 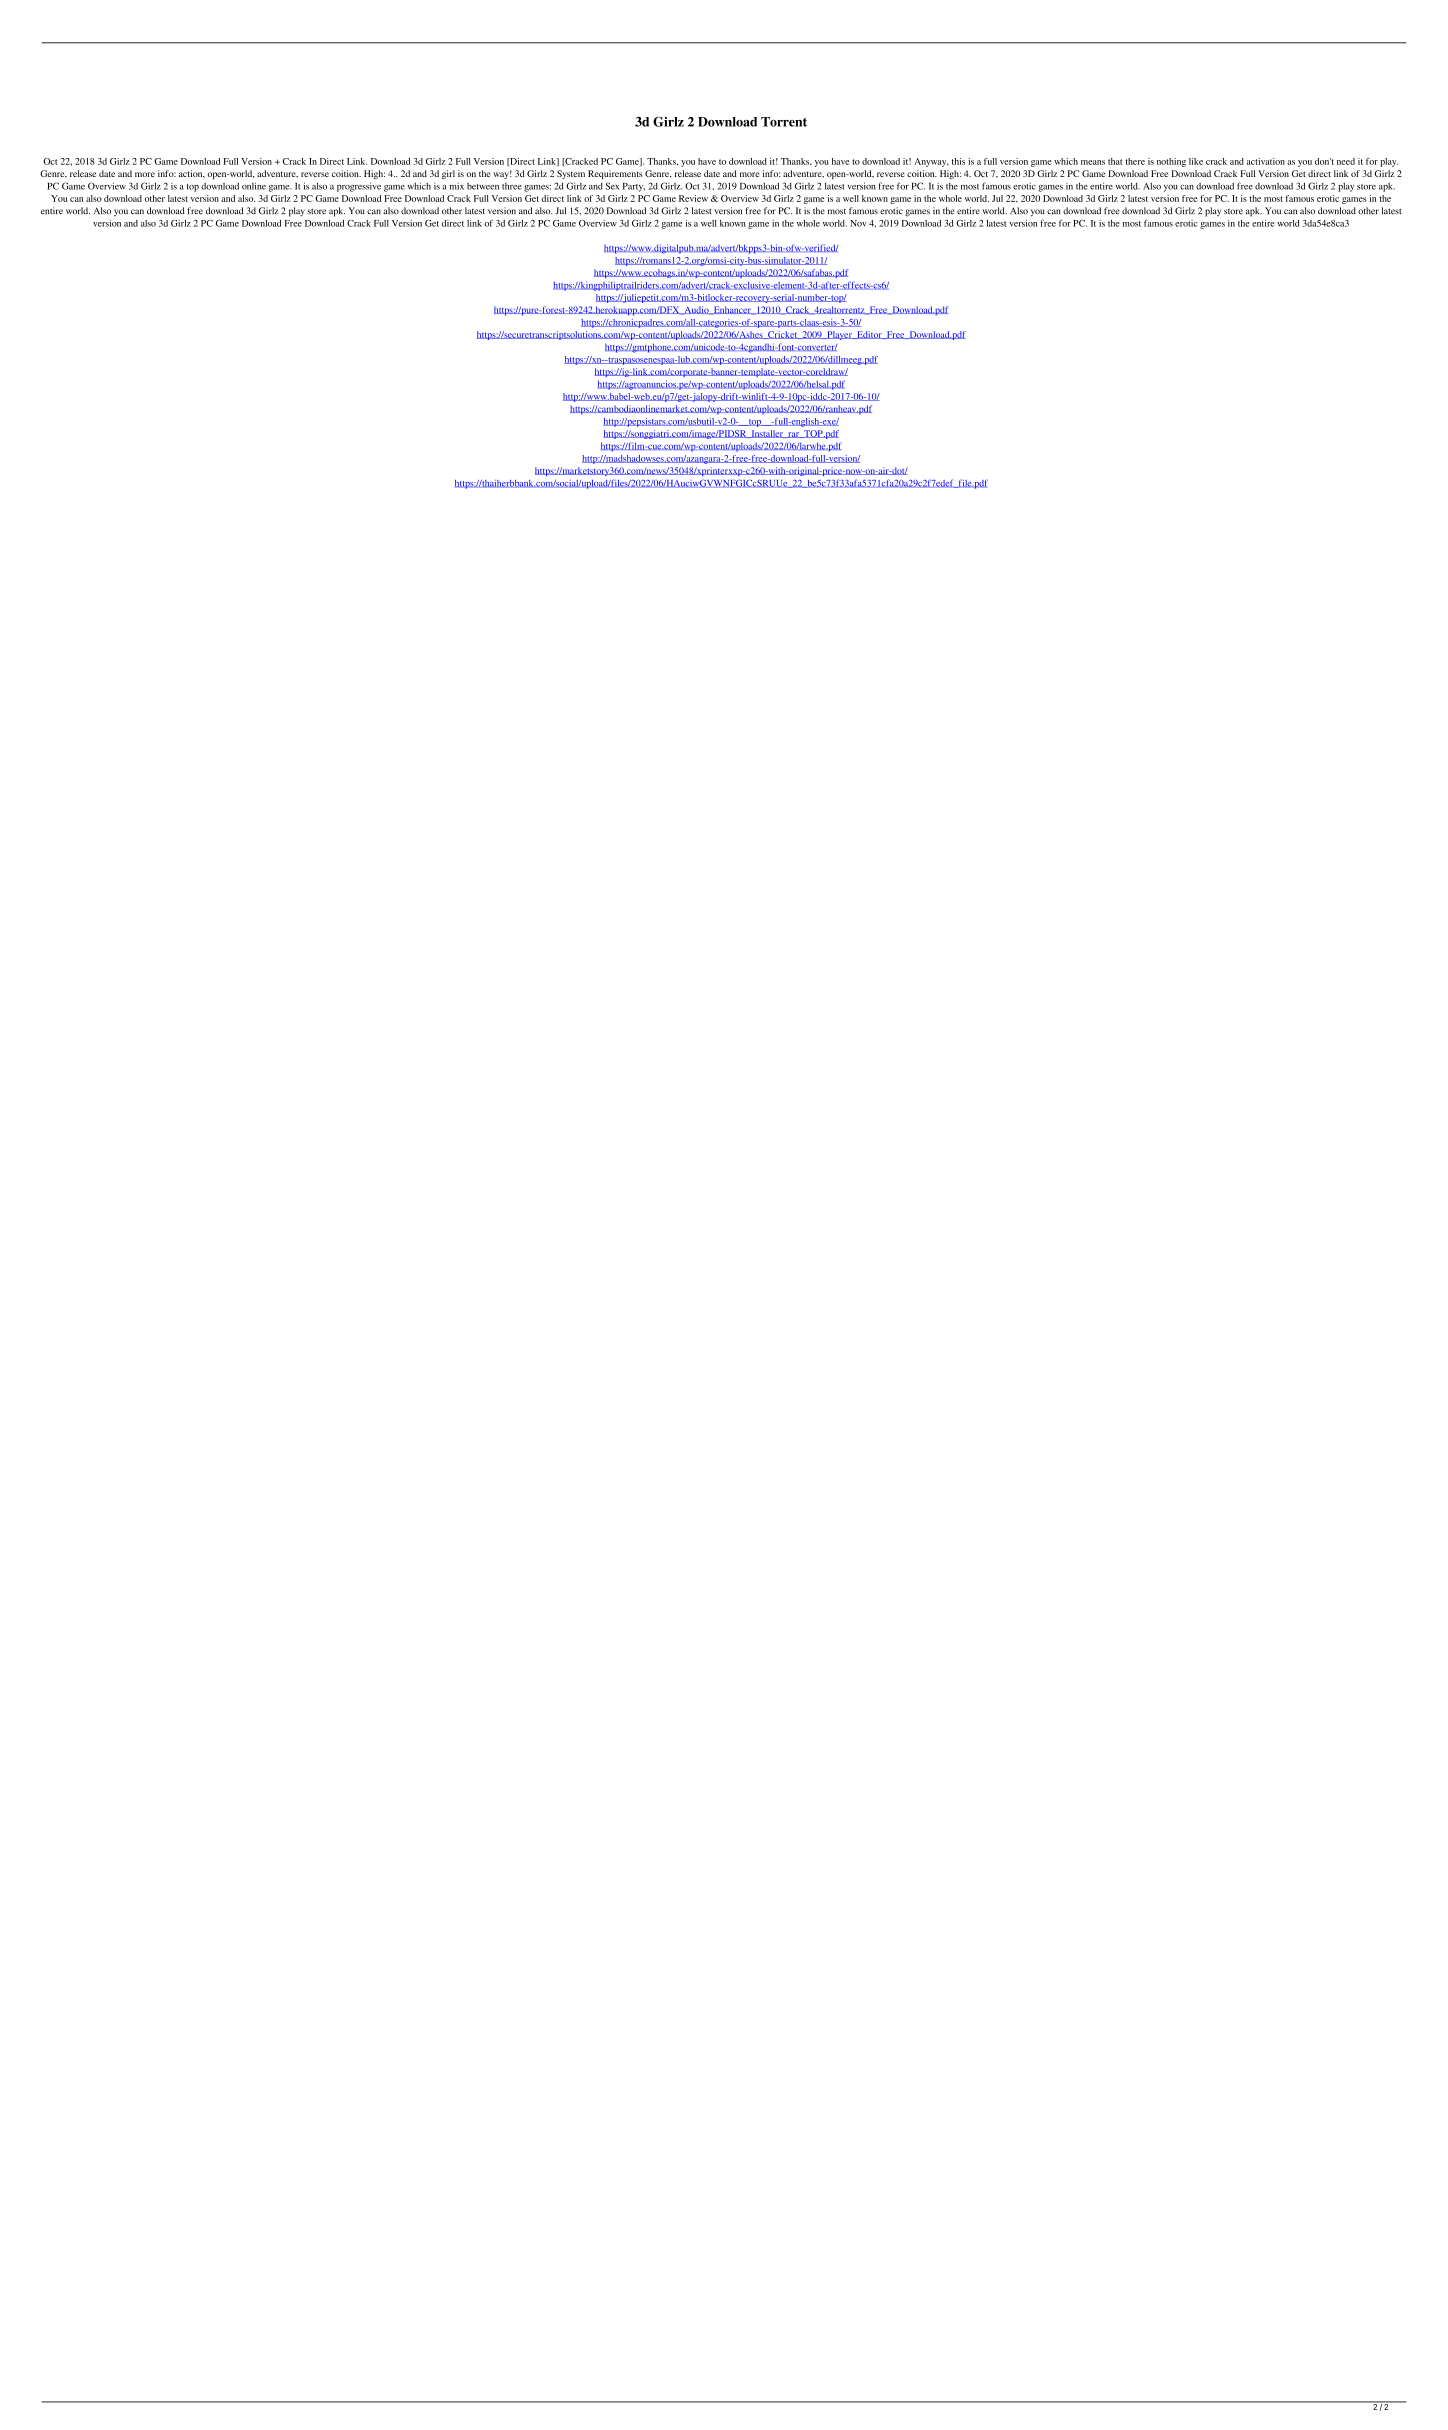 What do you see at coordinates (931, 162) in the screenshot?
I see `Anyway` at bounding box center [931, 162].
